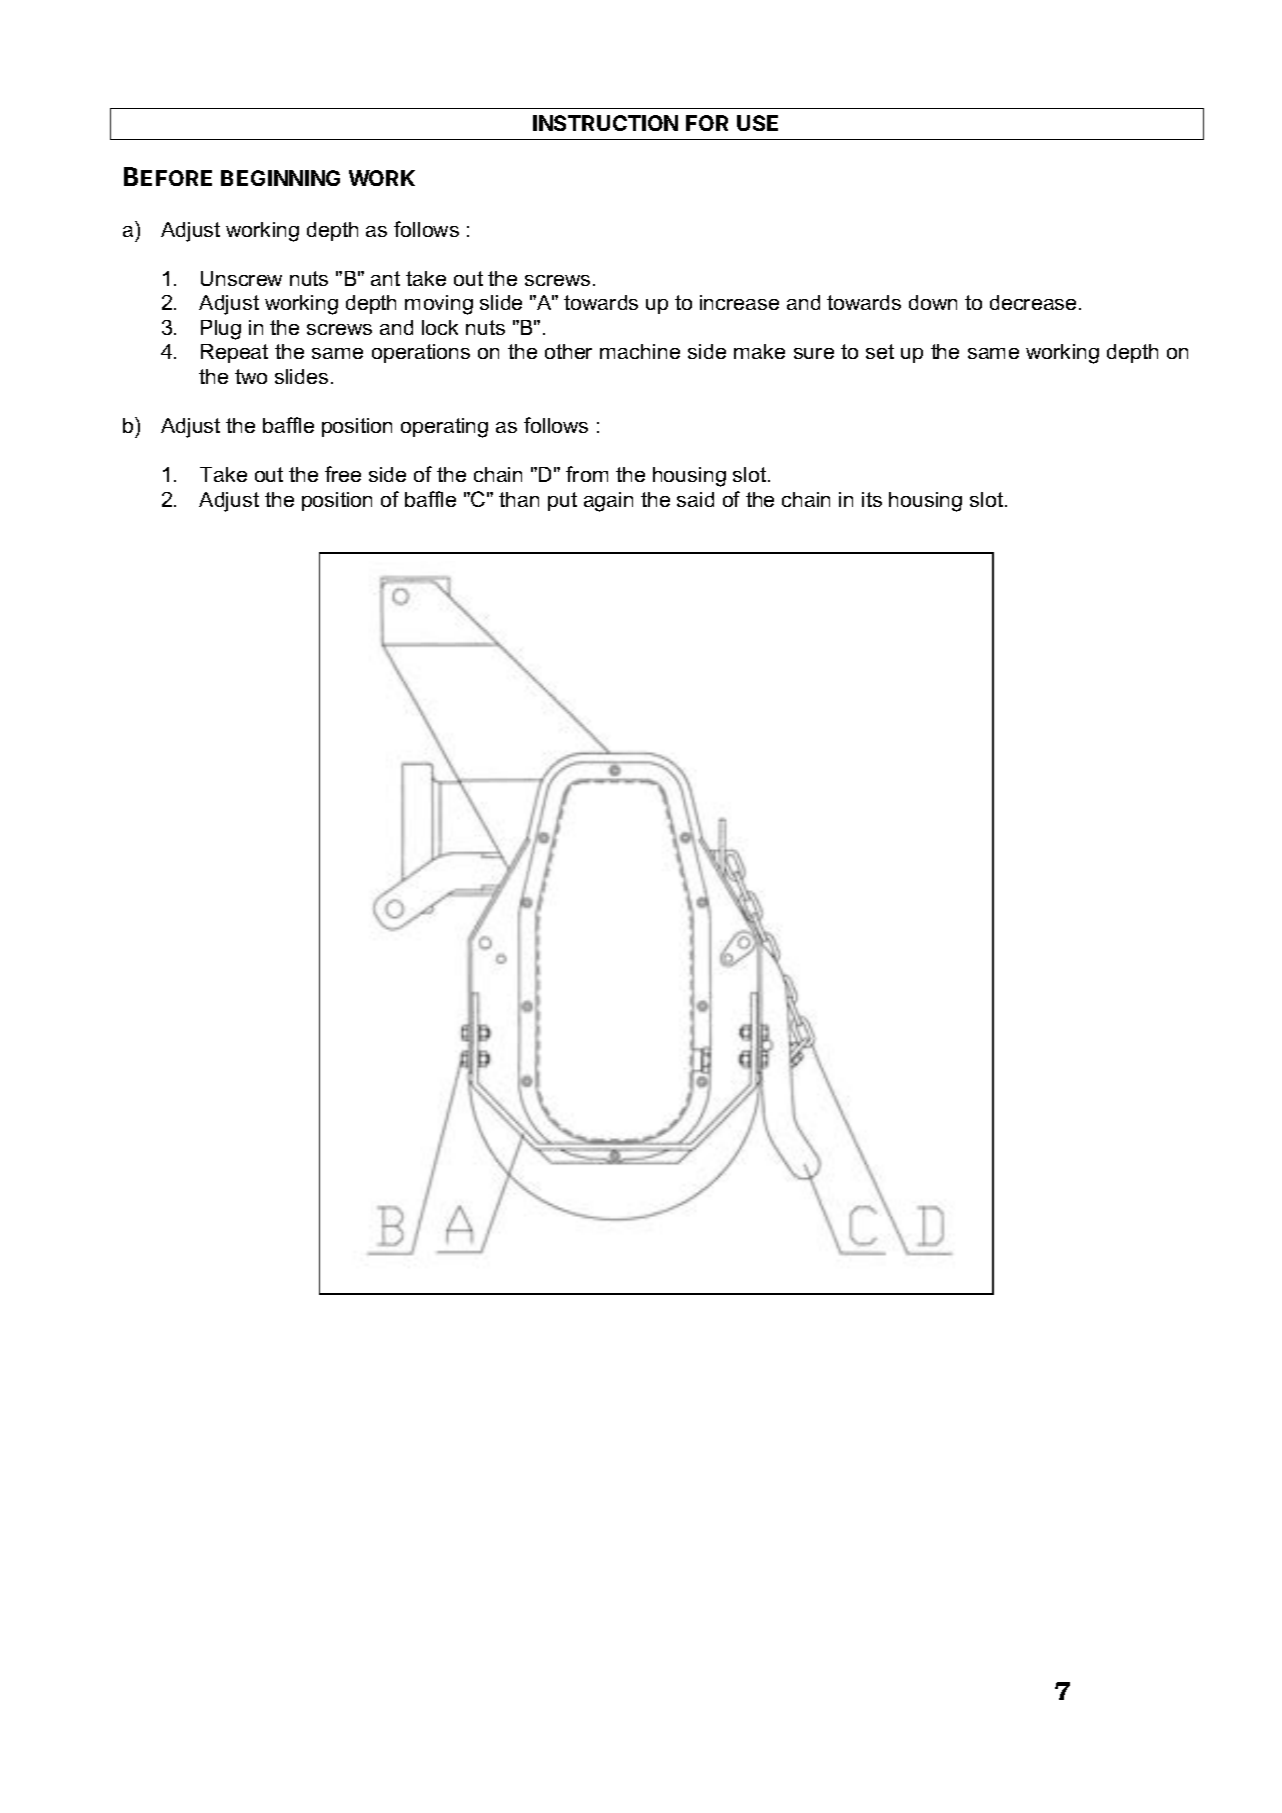 Image resolution: width=1282 pixels, height=1813 pixels. What do you see at coordinates (343, 474) in the image?
I see `free` at bounding box center [343, 474].
